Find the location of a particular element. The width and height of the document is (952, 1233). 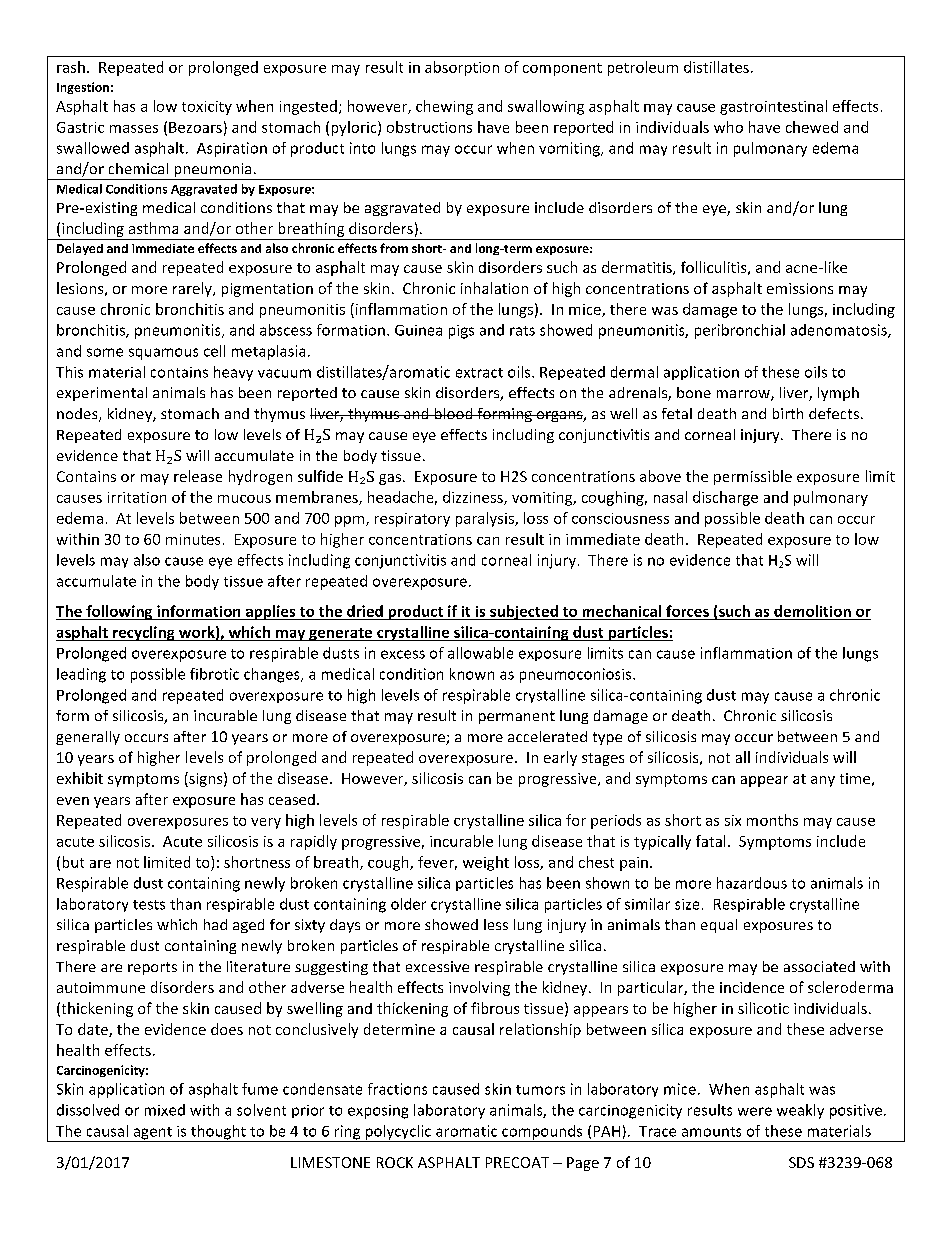

squamous is located at coordinates (163, 354).
